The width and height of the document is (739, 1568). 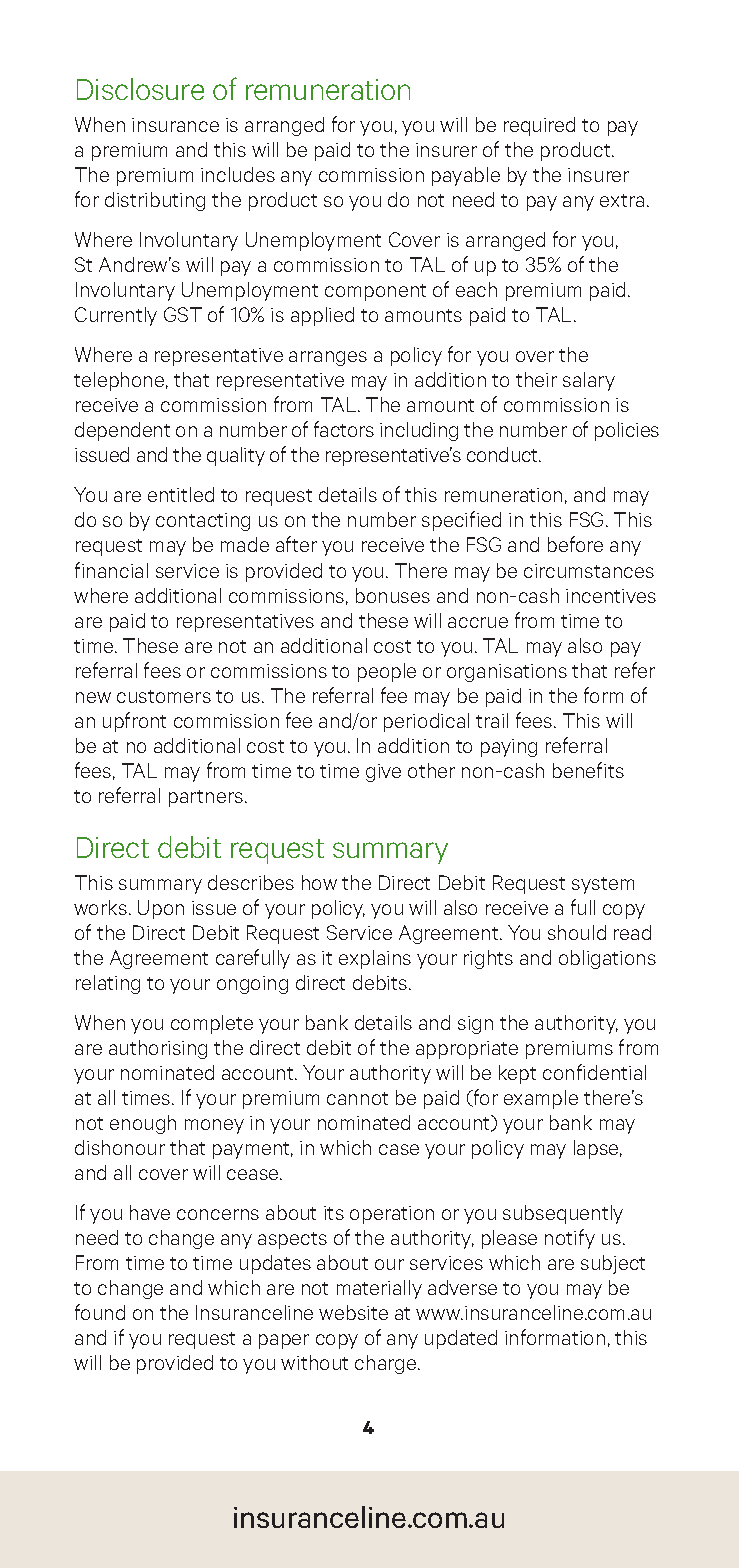 I want to click on benefits, so click(x=588, y=770).
